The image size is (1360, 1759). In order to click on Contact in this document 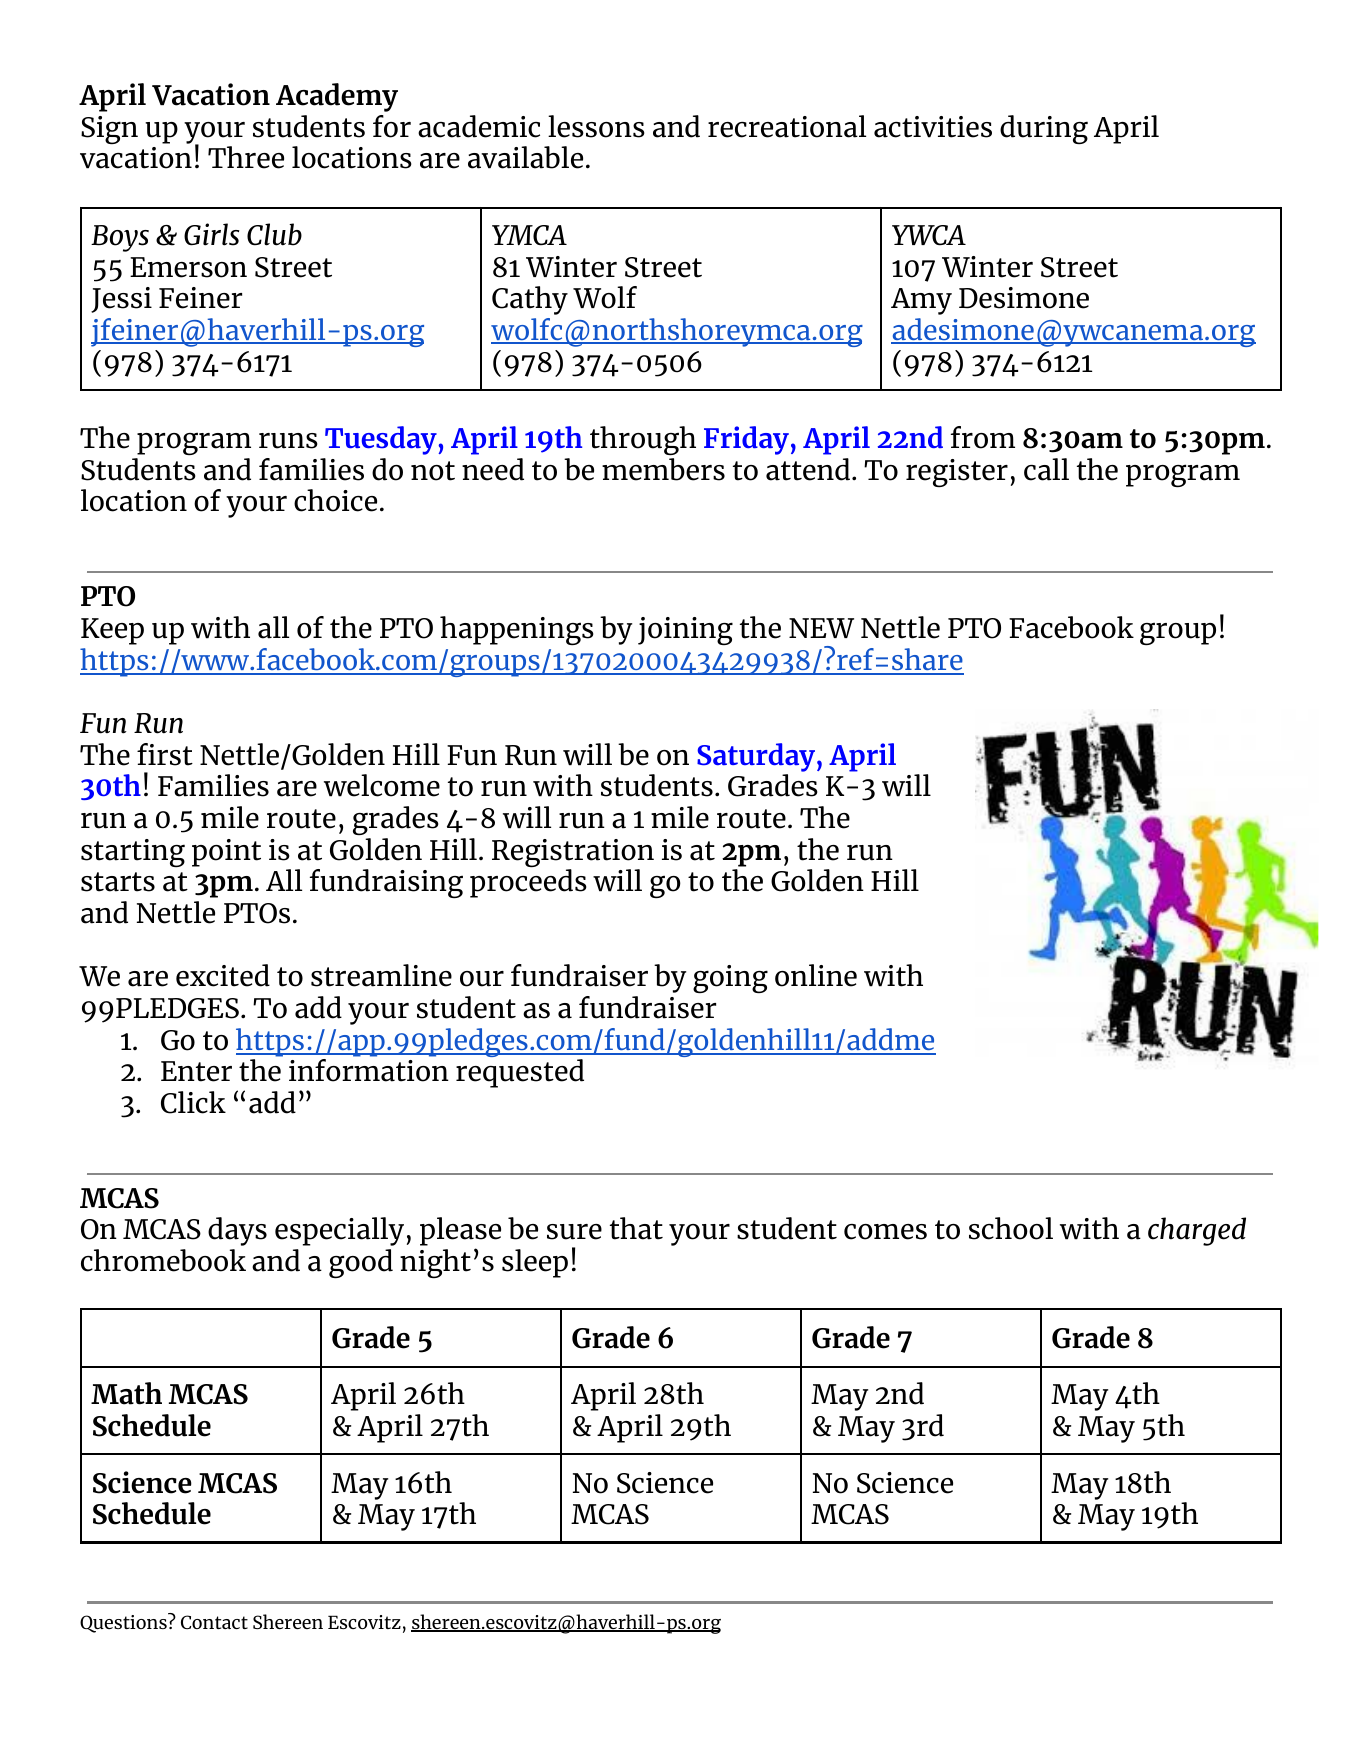, I will do `click(214, 1622)`.
